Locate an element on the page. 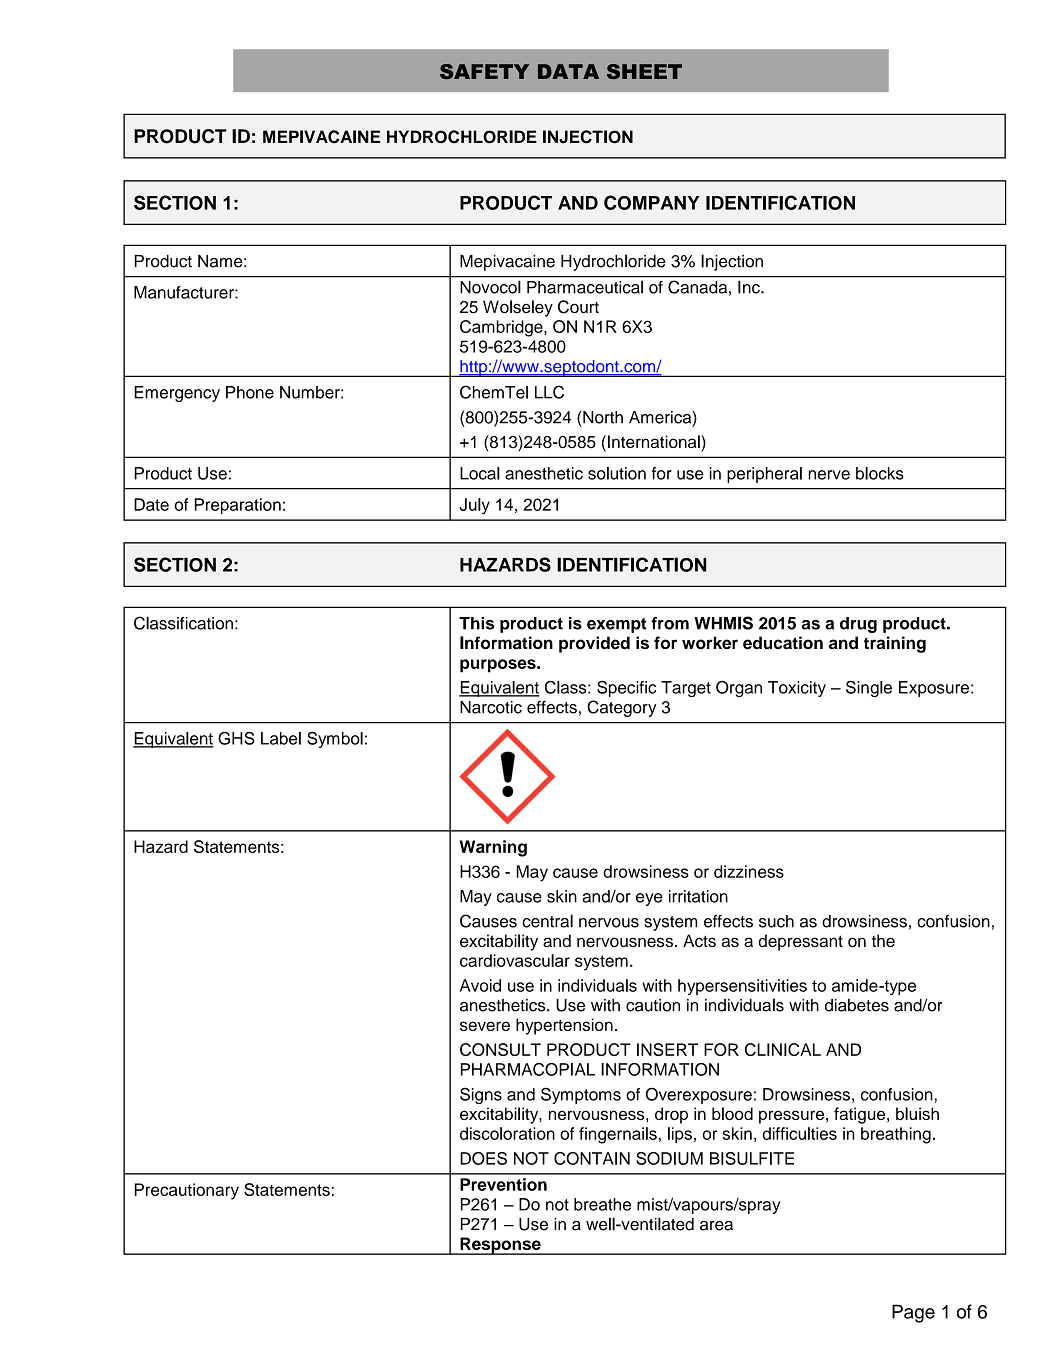 Image resolution: width=1049 pixels, height=1357 pixels. Response is located at coordinates (500, 1246).
